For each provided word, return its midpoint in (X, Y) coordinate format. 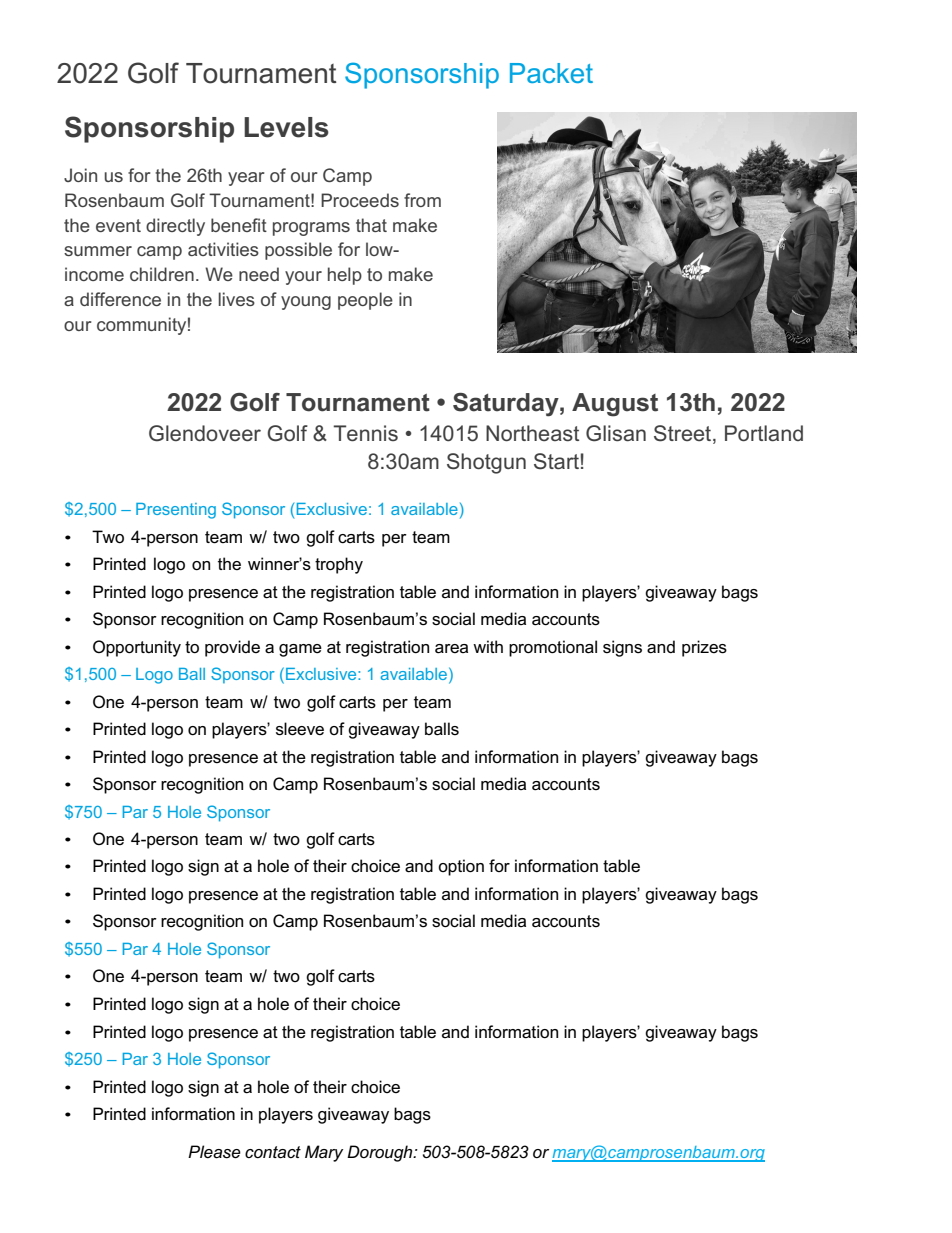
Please (214, 1152)
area (451, 649)
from (422, 200)
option (461, 867)
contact (273, 1152)
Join (80, 175)
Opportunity (137, 648)
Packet (551, 73)
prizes (704, 648)
